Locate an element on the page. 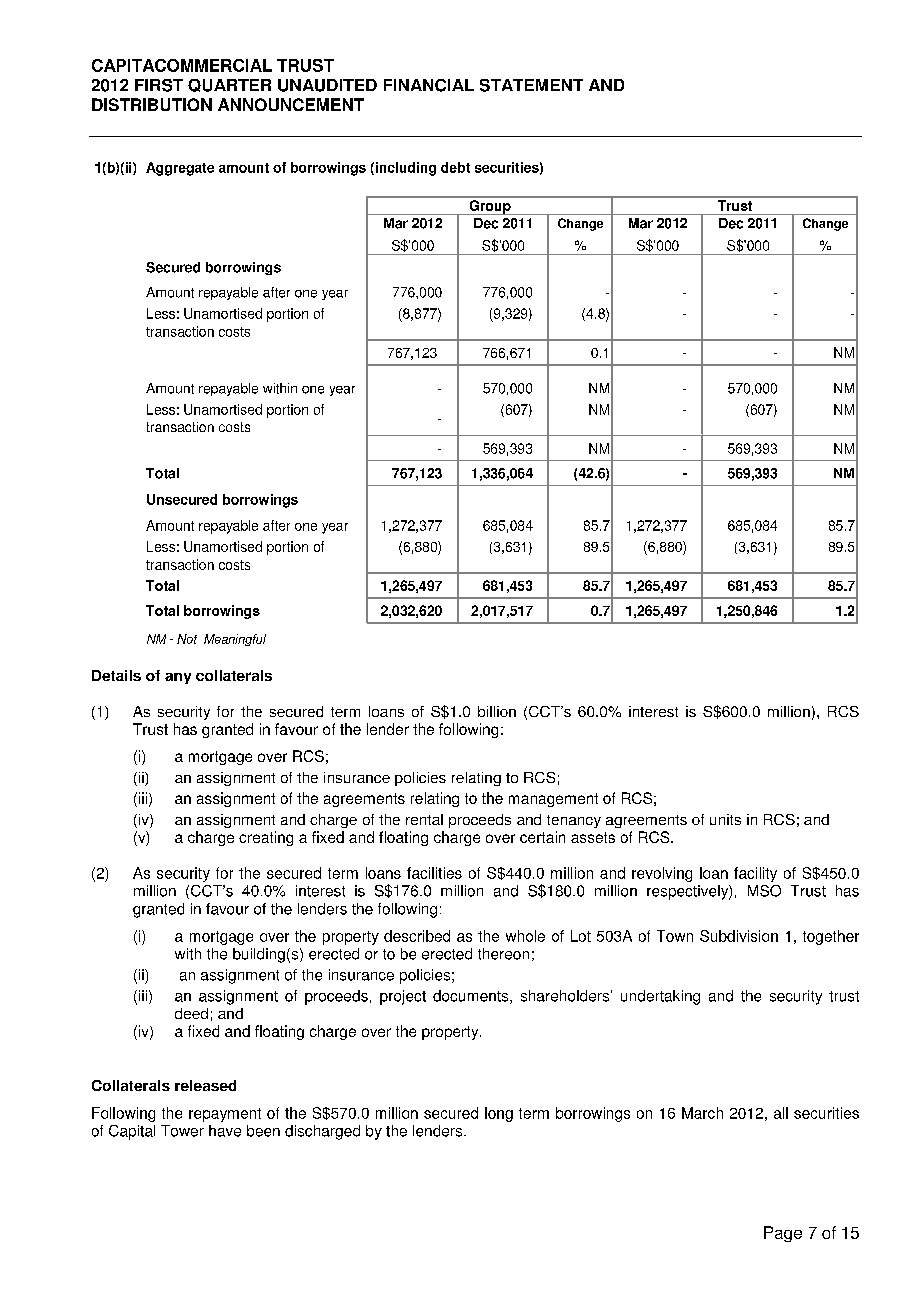 The width and height of the page is (924, 1308). units is located at coordinates (725, 819).
